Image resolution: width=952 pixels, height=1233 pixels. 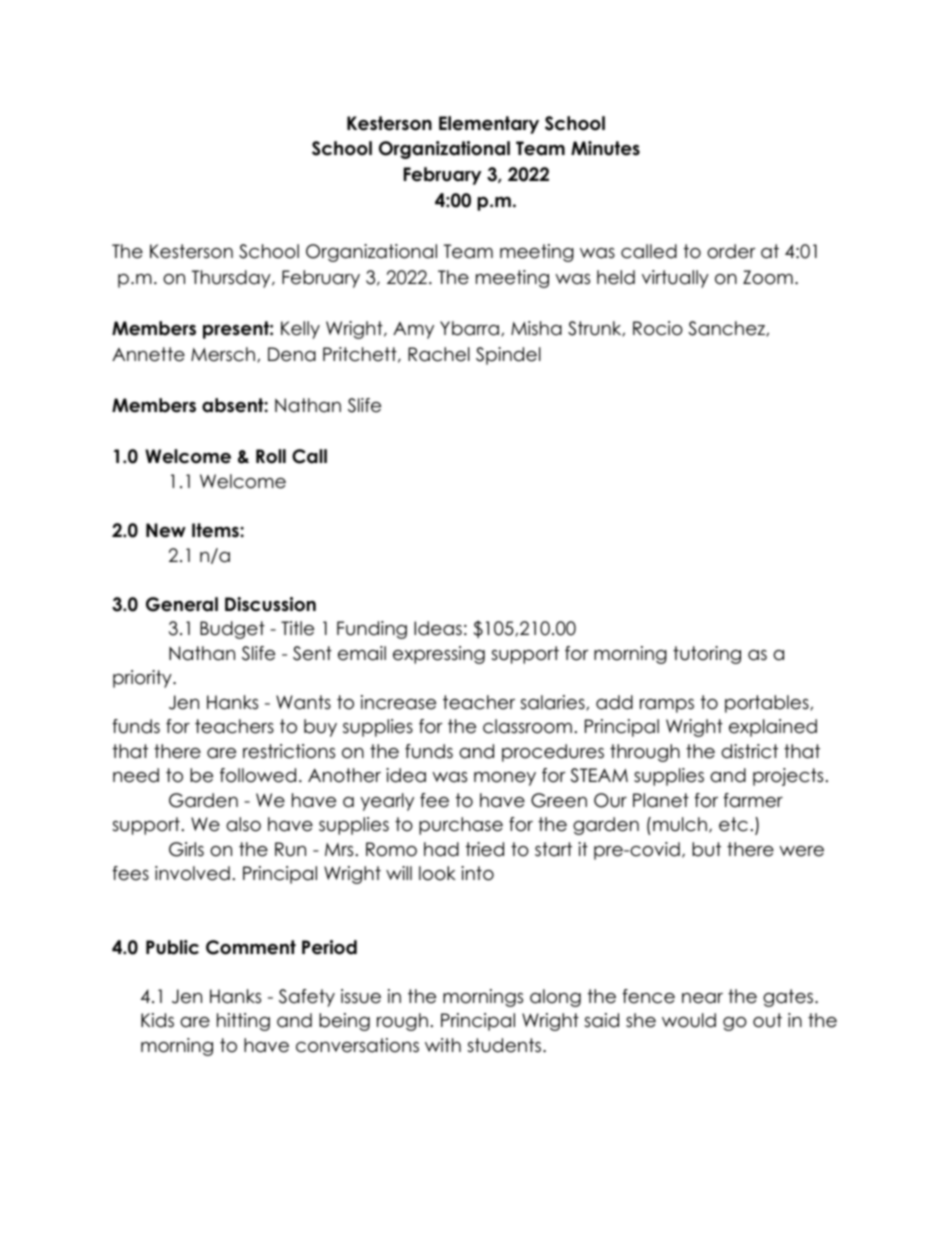 What do you see at coordinates (605, 148) in the page?
I see `Minutes` at bounding box center [605, 148].
